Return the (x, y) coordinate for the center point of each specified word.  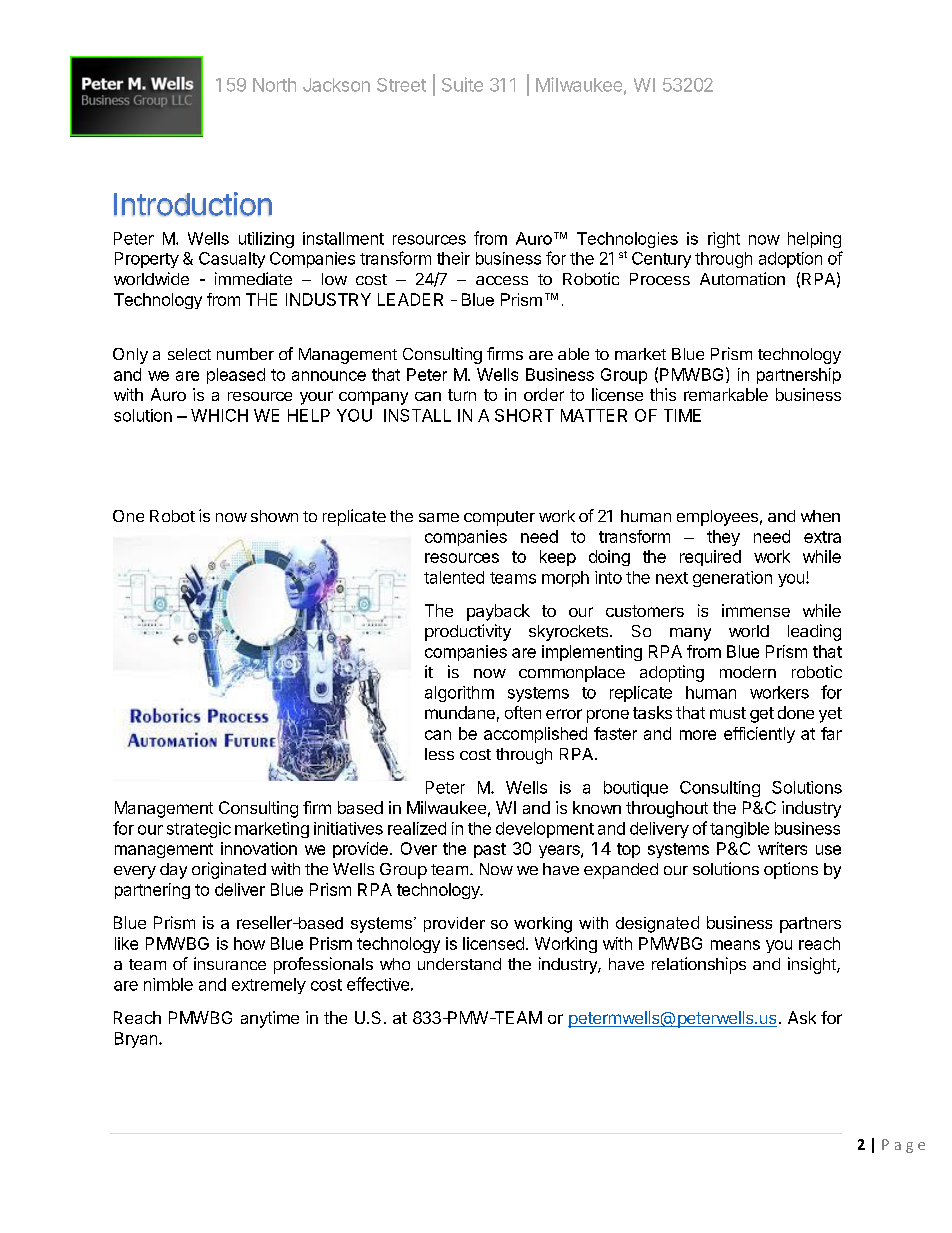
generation (732, 579)
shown (274, 516)
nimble (168, 984)
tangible (739, 830)
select (189, 354)
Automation (742, 278)
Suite (462, 84)
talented (454, 577)
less (439, 754)
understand (459, 964)
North (274, 85)
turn (462, 395)
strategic (199, 830)
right (724, 240)
